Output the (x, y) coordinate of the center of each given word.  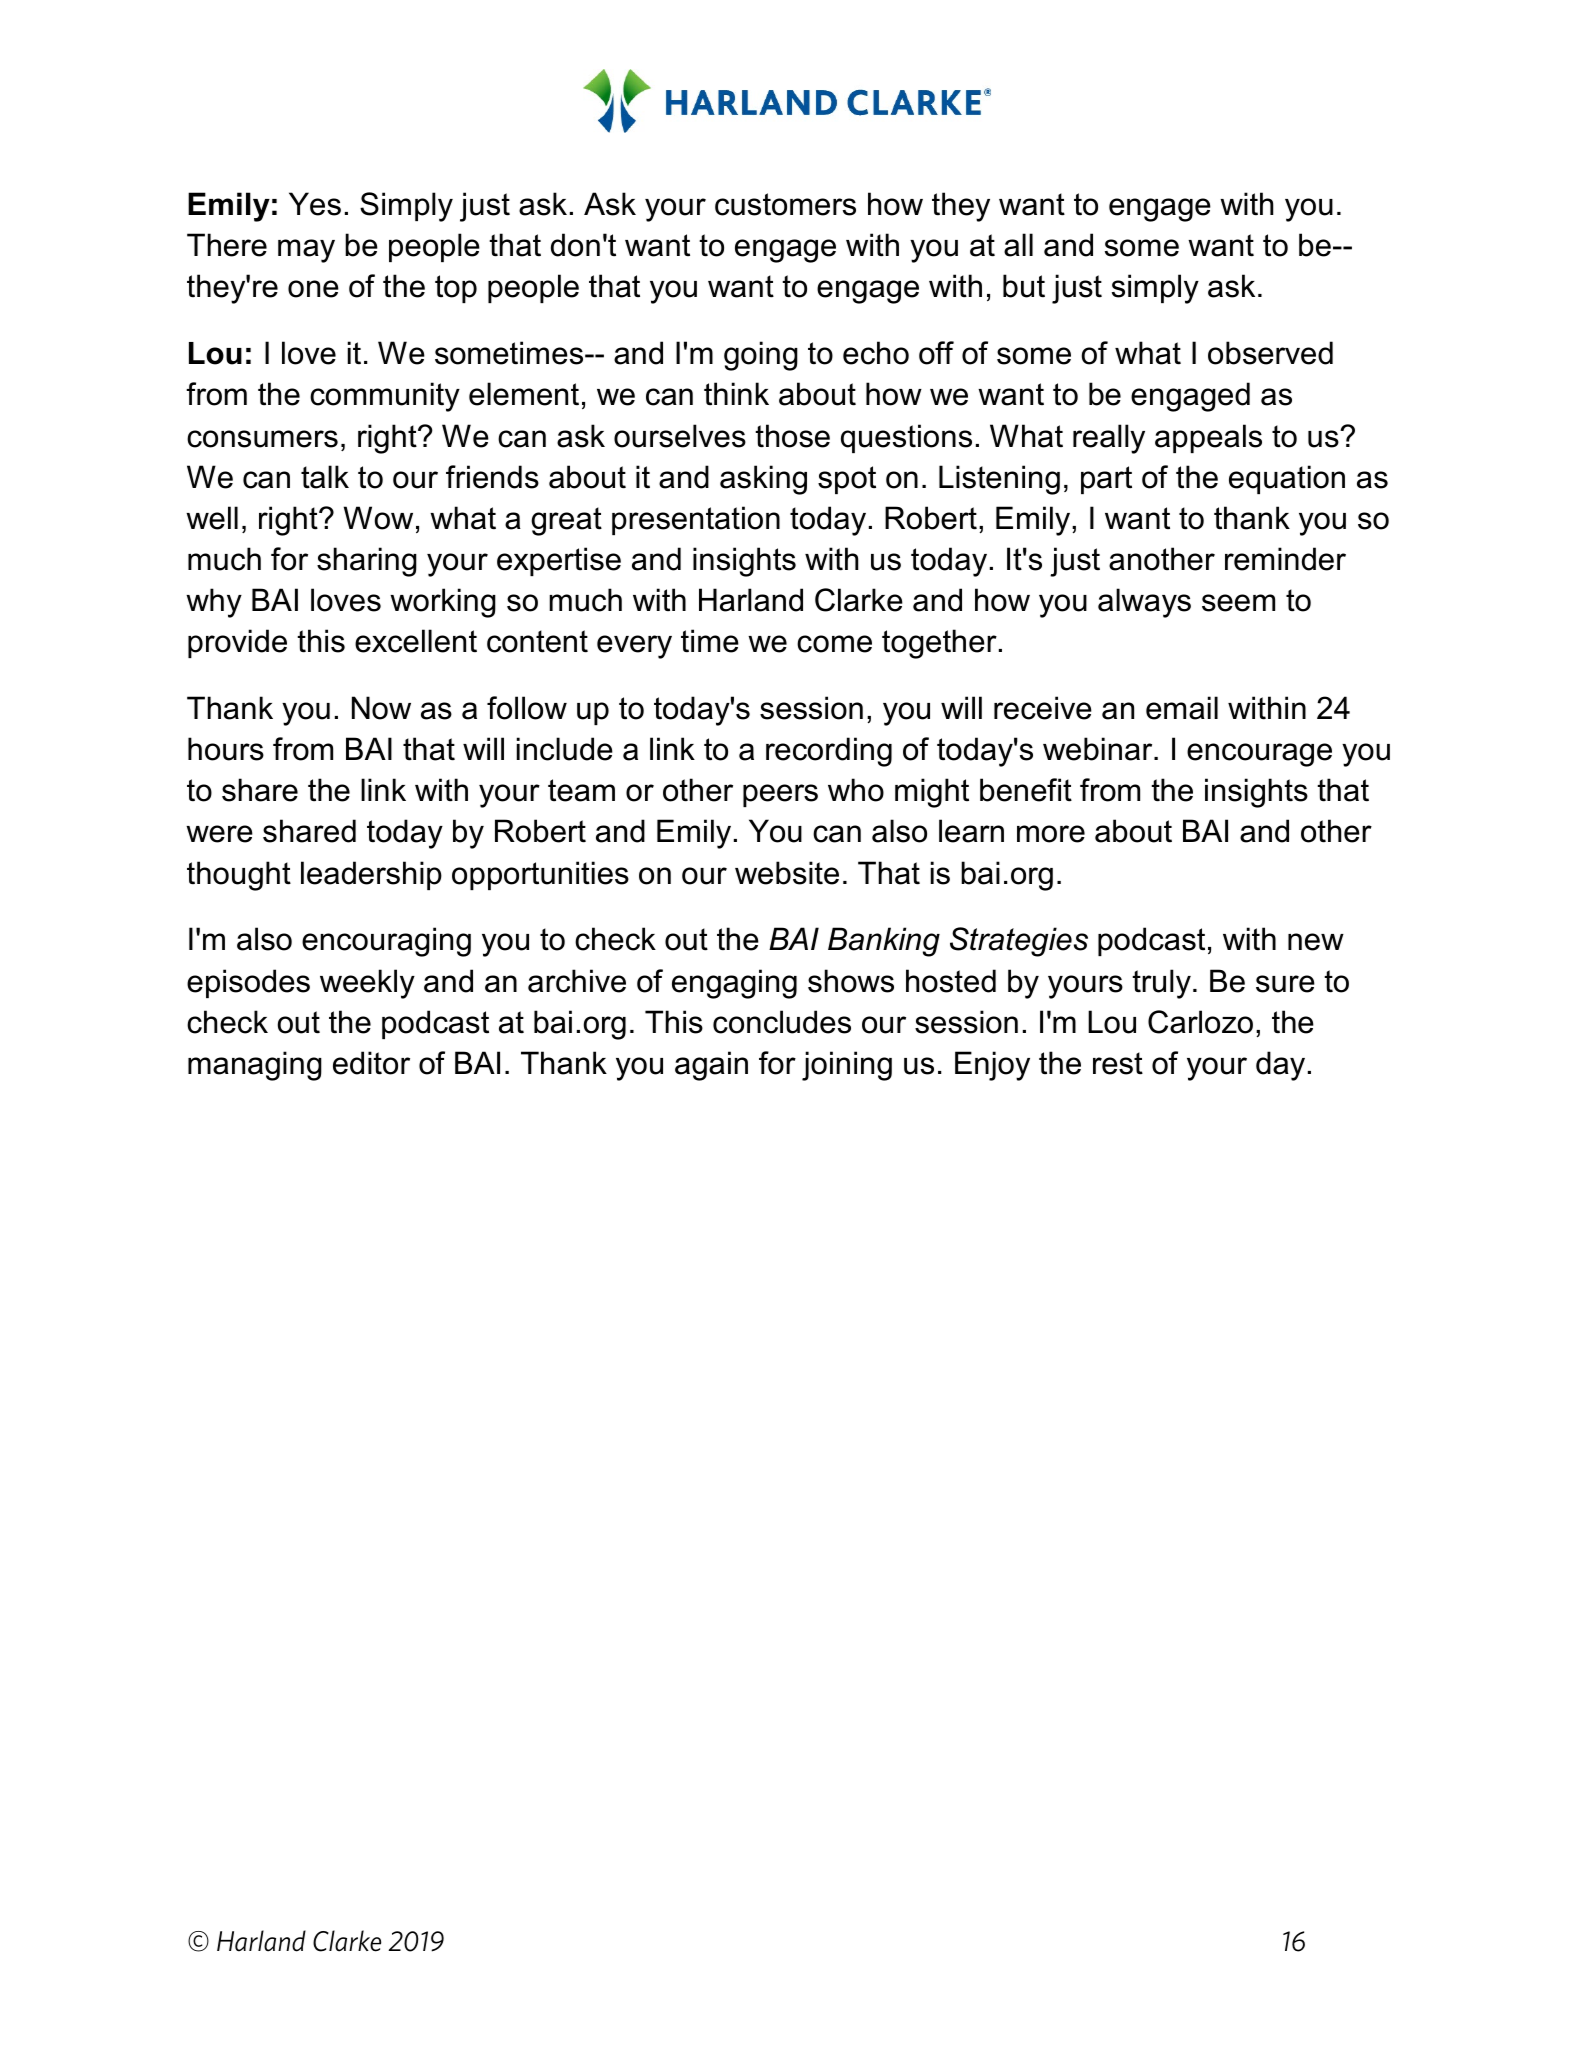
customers (785, 204)
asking (763, 480)
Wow (378, 518)
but (1024, 286)
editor (371, 1063)
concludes (782, 1022)
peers (780, 795)
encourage (1259, 755)
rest (1118, 1063)
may (306, 251)
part (1106, 480)
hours (226, 749)
